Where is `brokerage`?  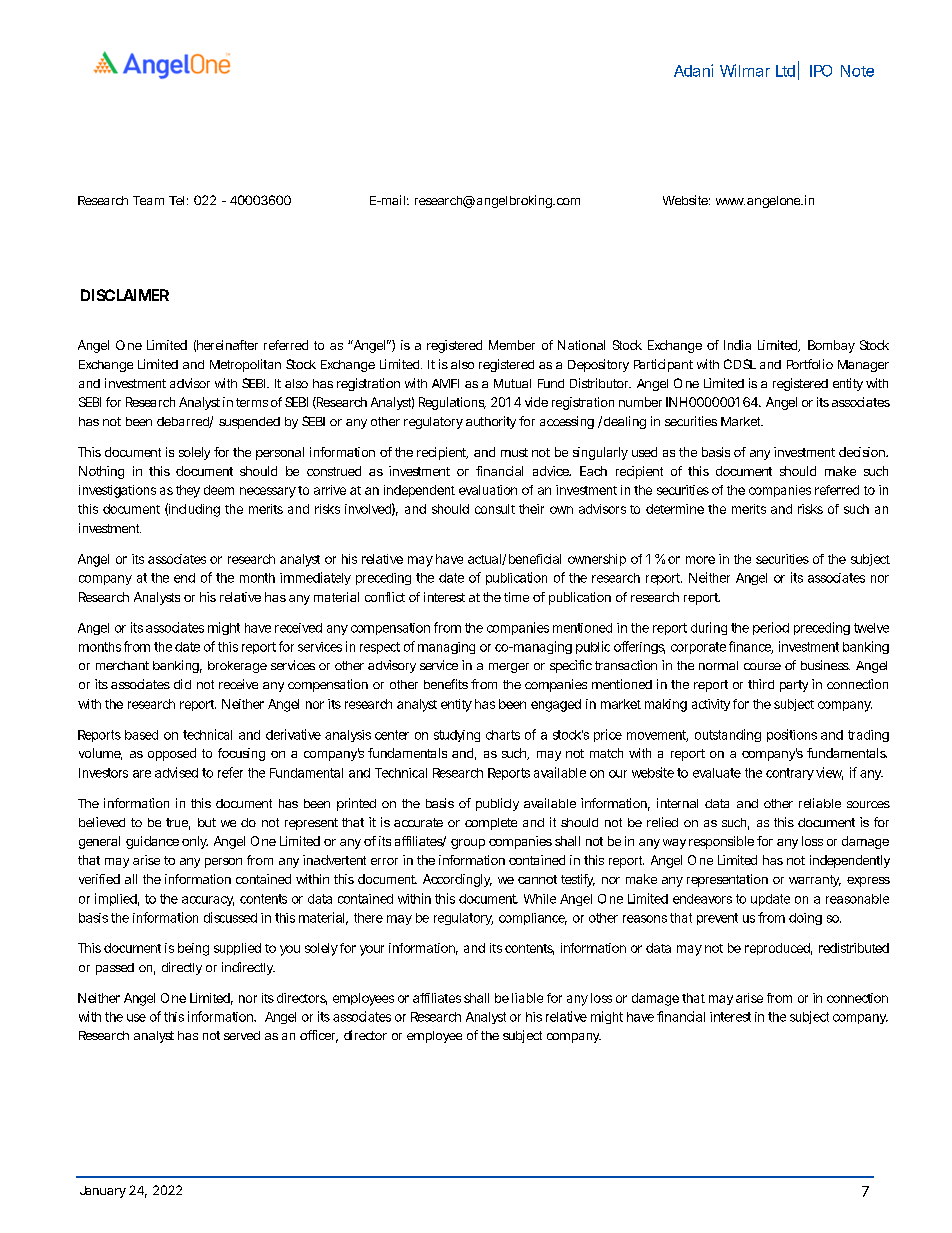
brokerage is located at coordinates (237, 667).
